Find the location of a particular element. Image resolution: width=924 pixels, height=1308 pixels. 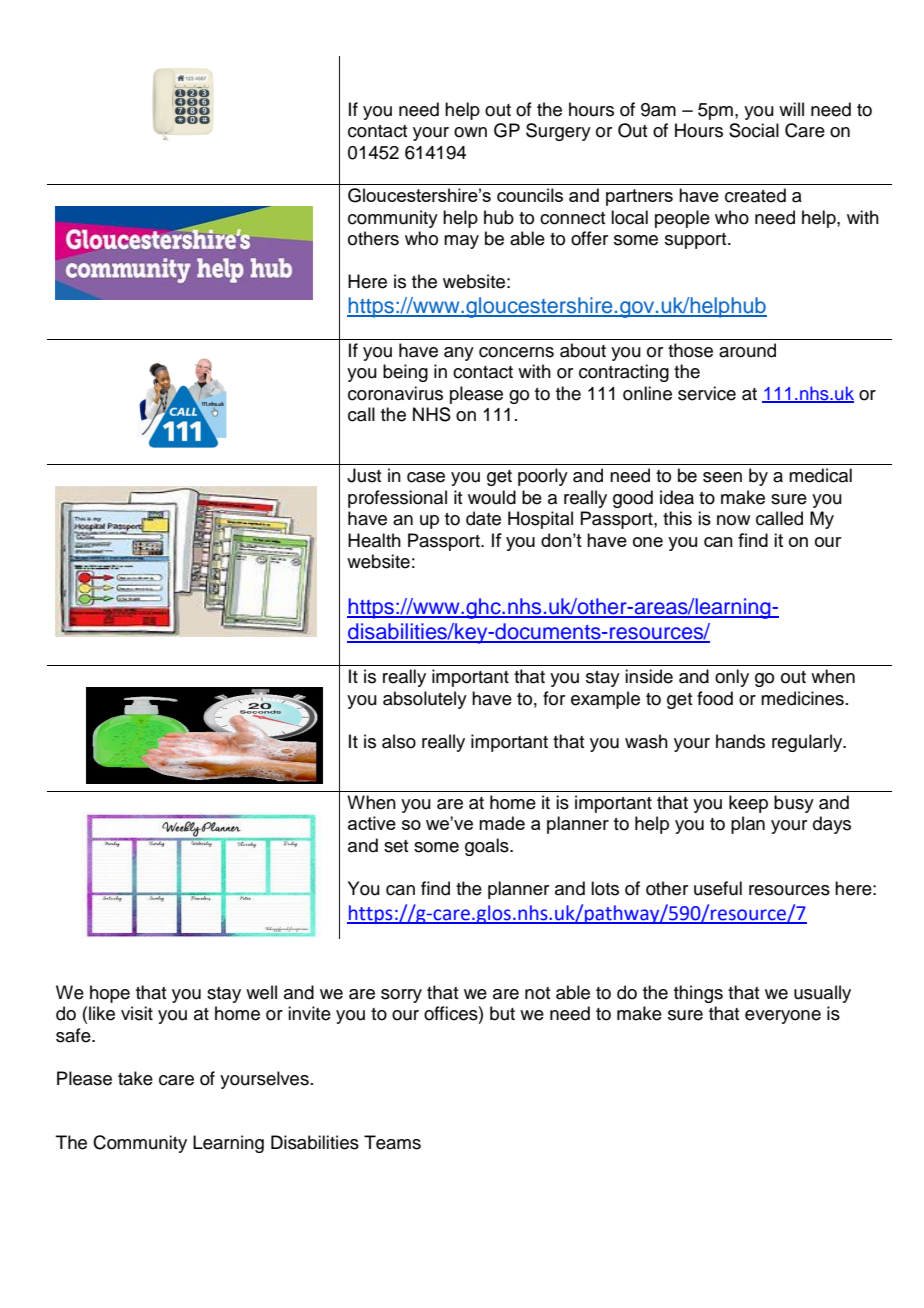

Social is located at coordinates (754, 130).
